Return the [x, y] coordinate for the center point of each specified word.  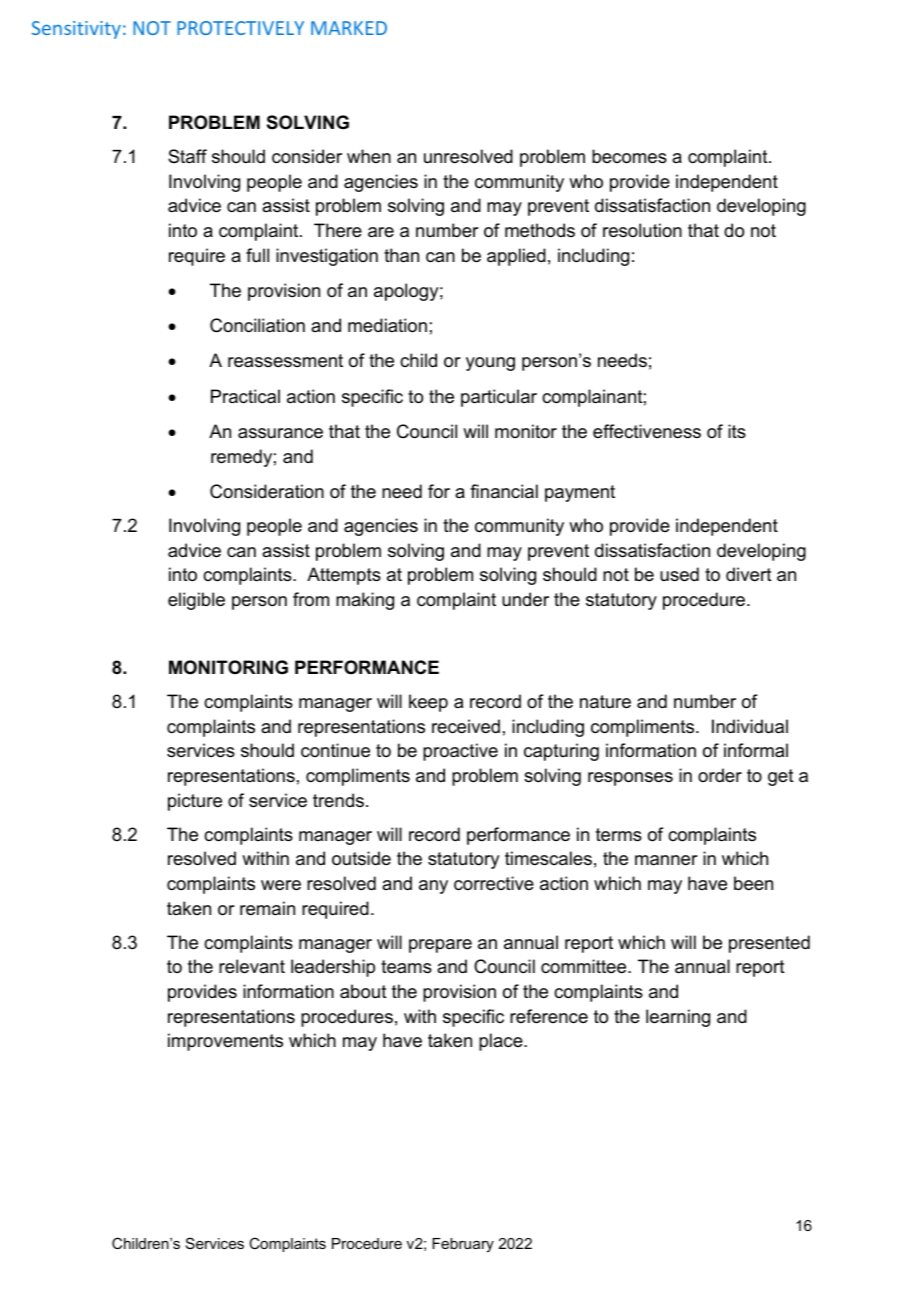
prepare [440, 946]
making [365, 601]
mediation [387, 325]
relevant [252, 966]
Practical [245, 396]
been [753, 883]
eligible [196, 601]
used [679, 574]
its [737, 431]
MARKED [349, 28]
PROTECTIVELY [240, 28]
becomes [629, 156]
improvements [225, 1042]
